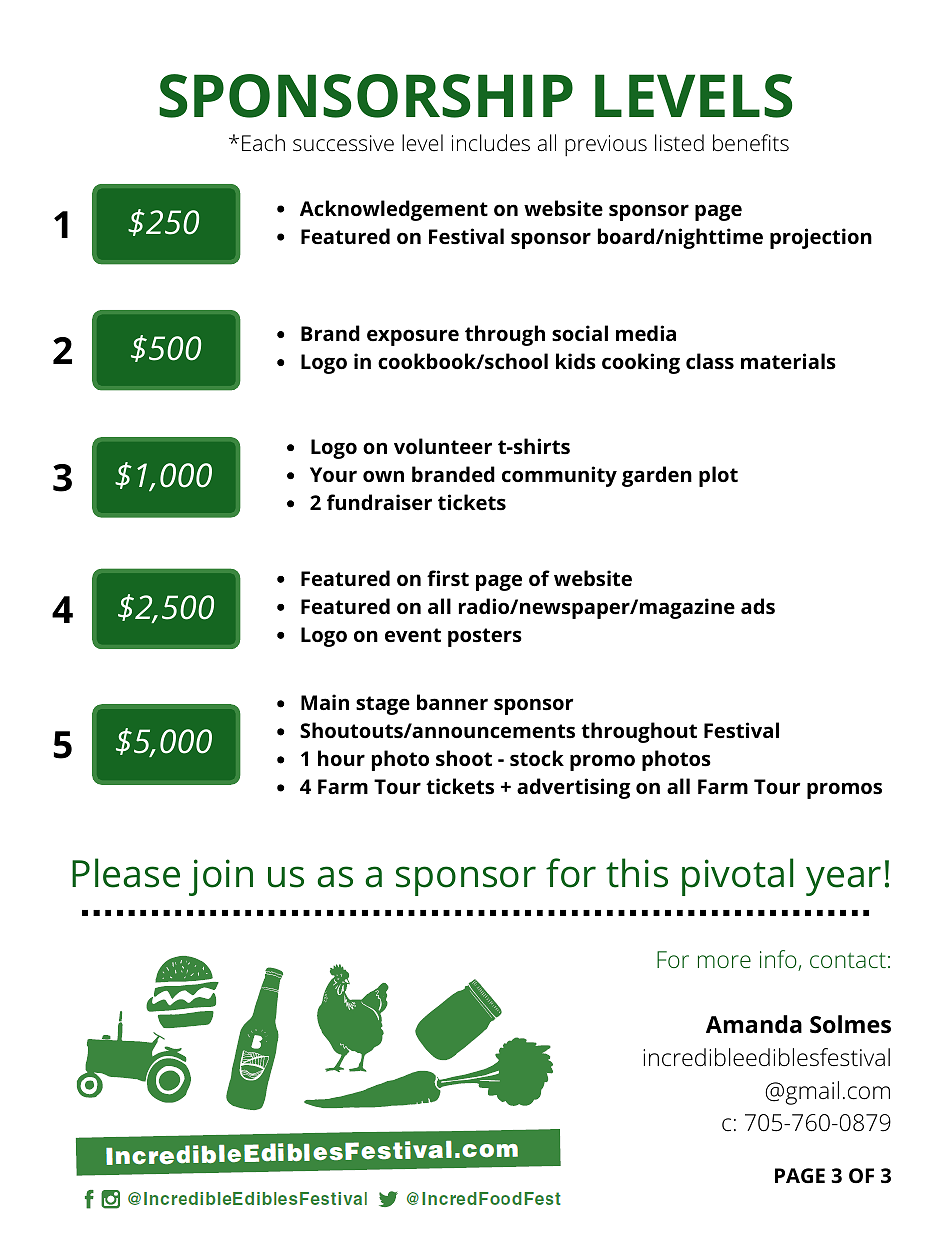 This screenshot has height=1233, width=952. What do you see at coordinates (263, 142) in the screenshot?
I see `Each` at bounding box center [263, 142].
